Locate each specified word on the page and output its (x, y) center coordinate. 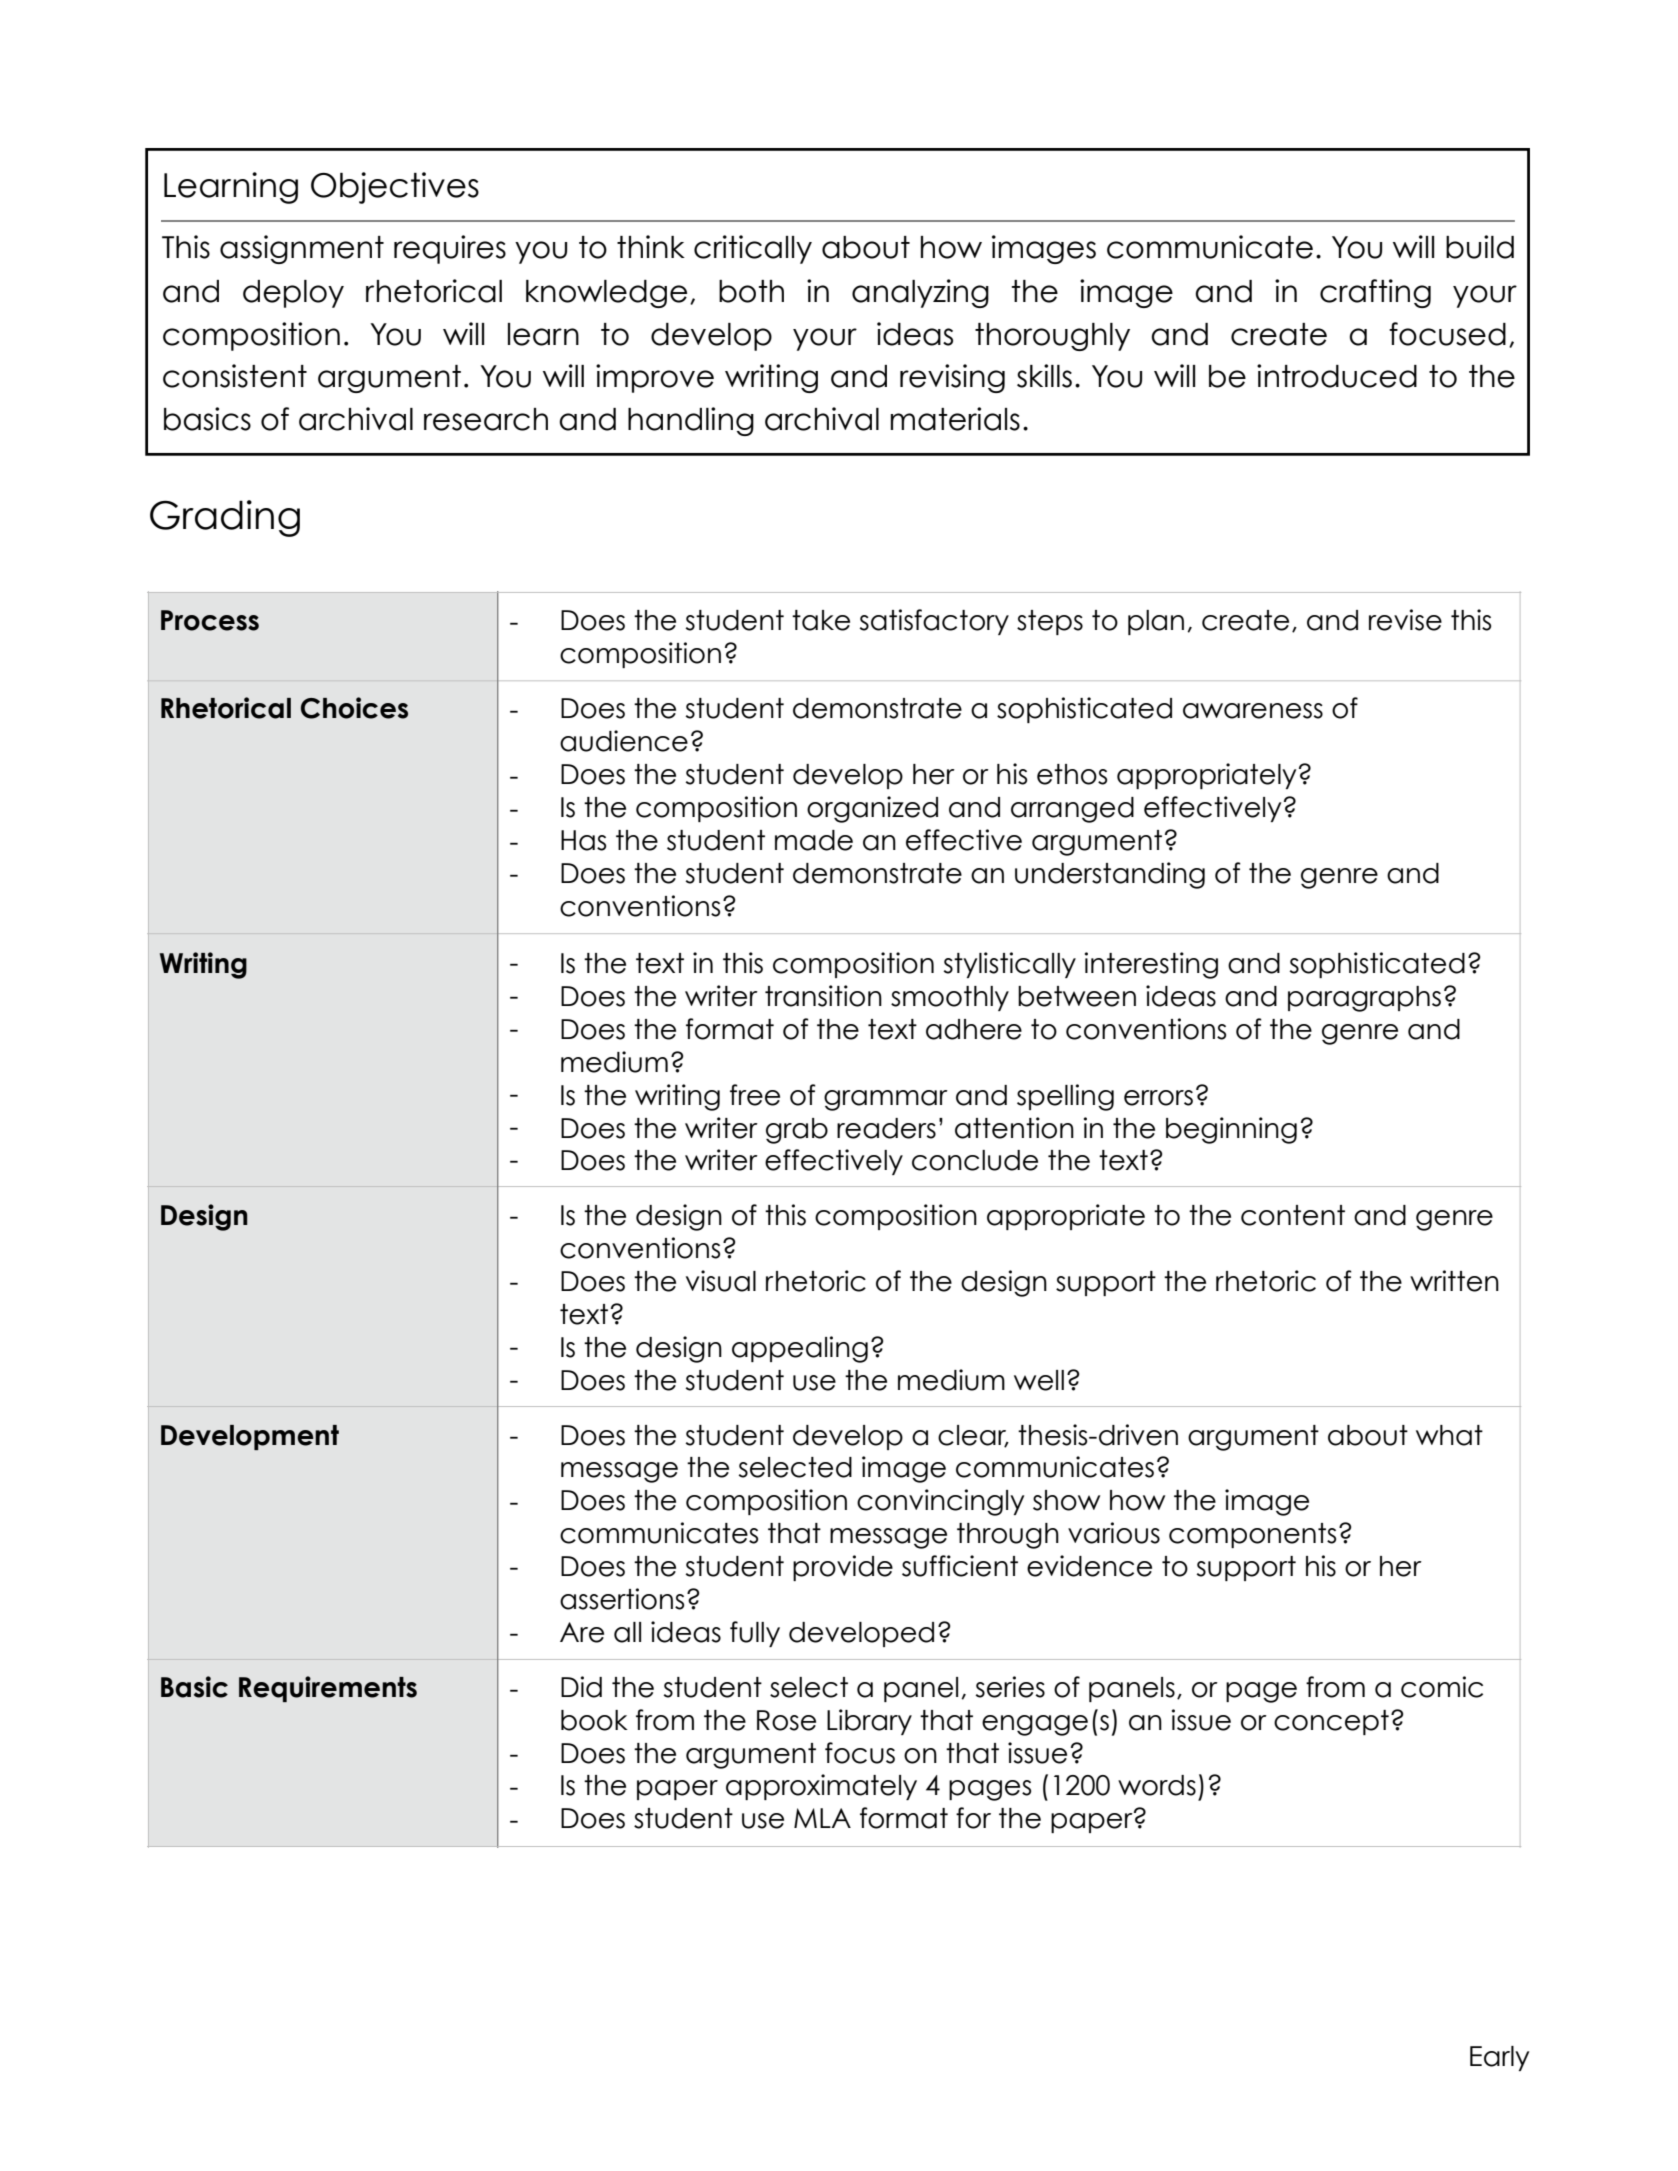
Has (583, 840)
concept (1331, 1722)
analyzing (920, 293)
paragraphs (1364, 999)
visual (721, 1281)
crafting (1375, 293)
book (594, 1720)
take (821, 620)
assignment (302, 249)
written (1454, 1281)
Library (869, 1722)
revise (1405, 620)
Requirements (328, 1689)
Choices (354, 708)
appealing (800, 1349)
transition (823, 996)
